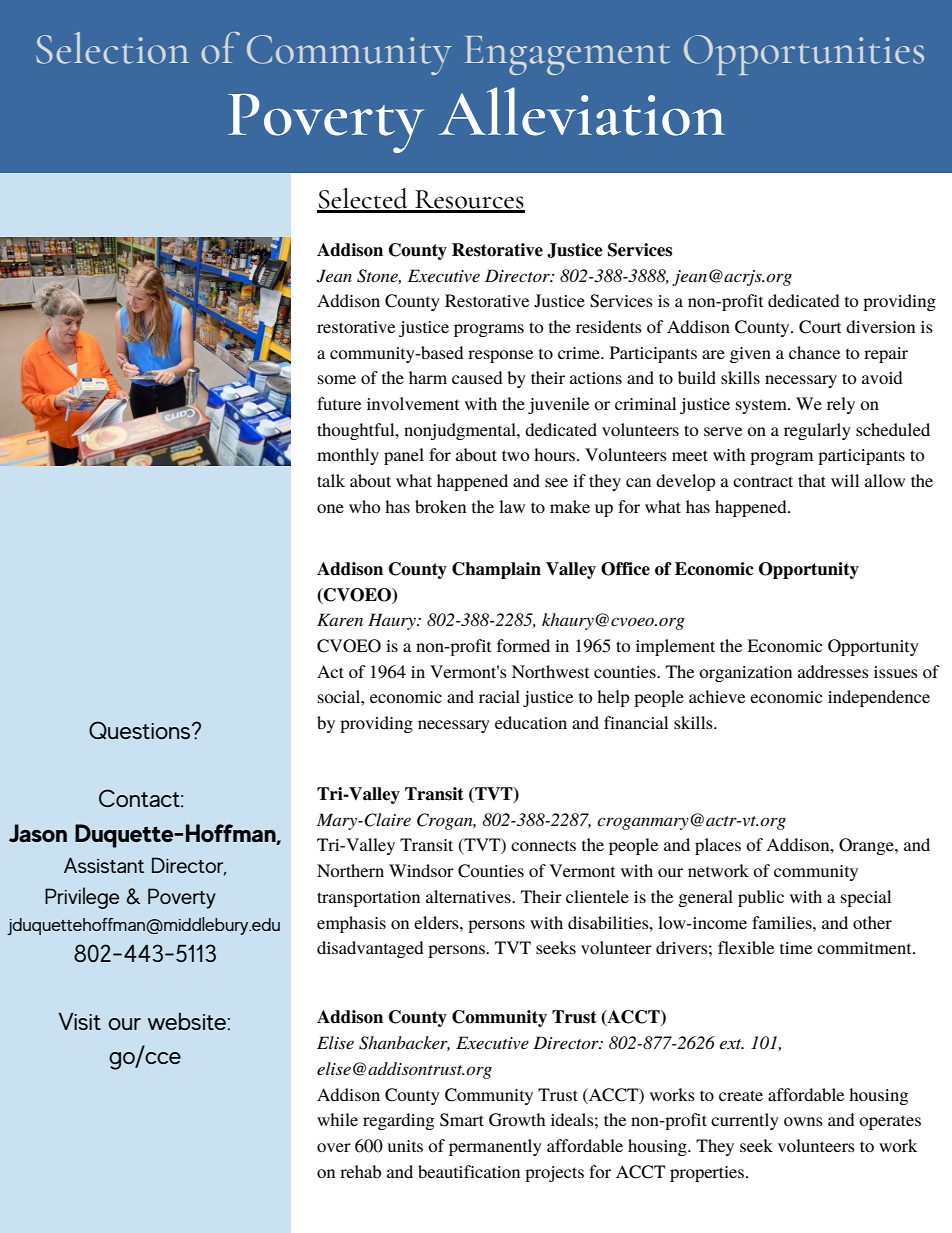 Image resolution: width=952 pixels, height=1233 pixels. What do you see at coordinates (337, 379) in the page?
I see `some` at bounding box center [337, 379].
